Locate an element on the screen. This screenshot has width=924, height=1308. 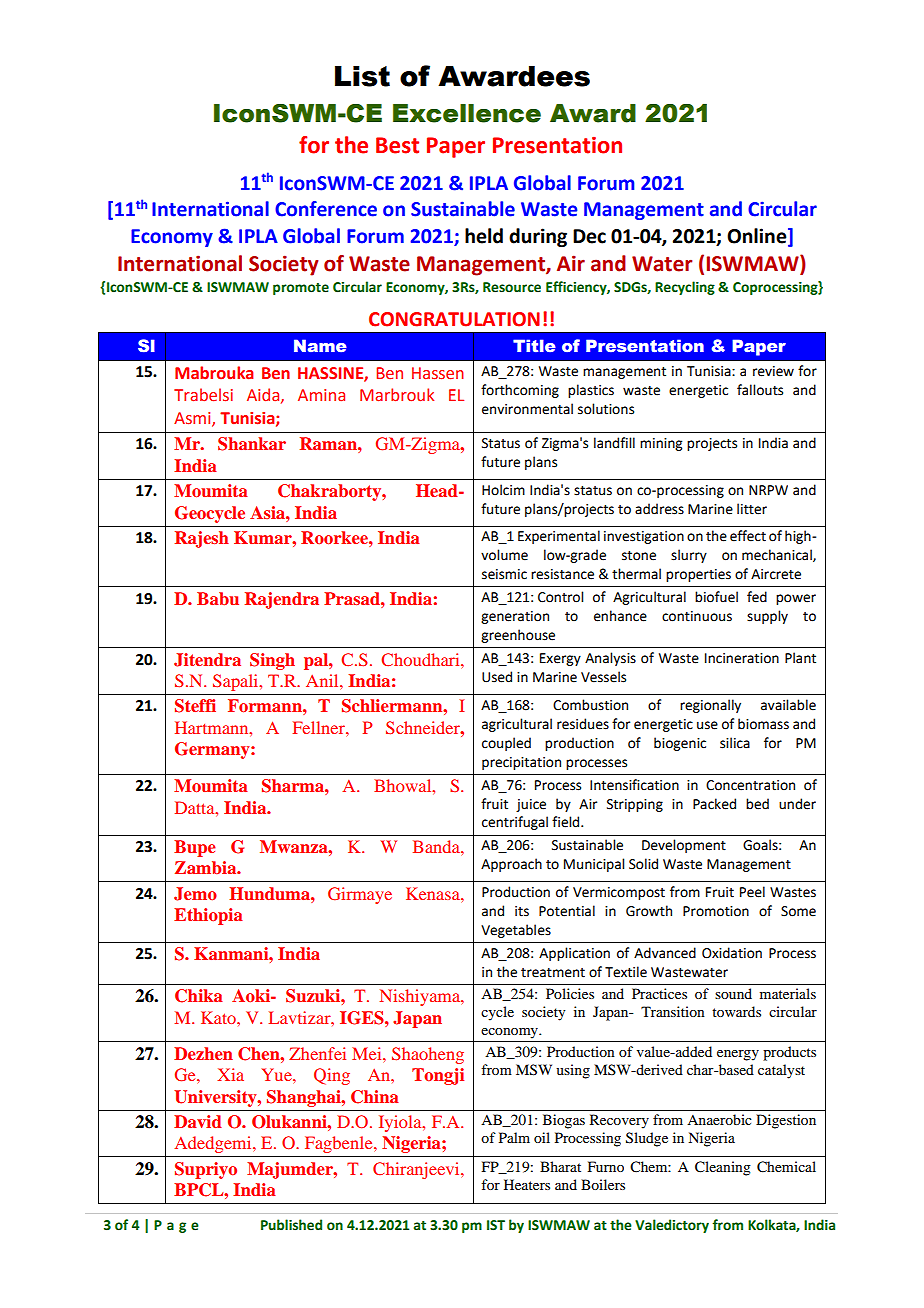
Promotion is located at coordinates (716, 911).
